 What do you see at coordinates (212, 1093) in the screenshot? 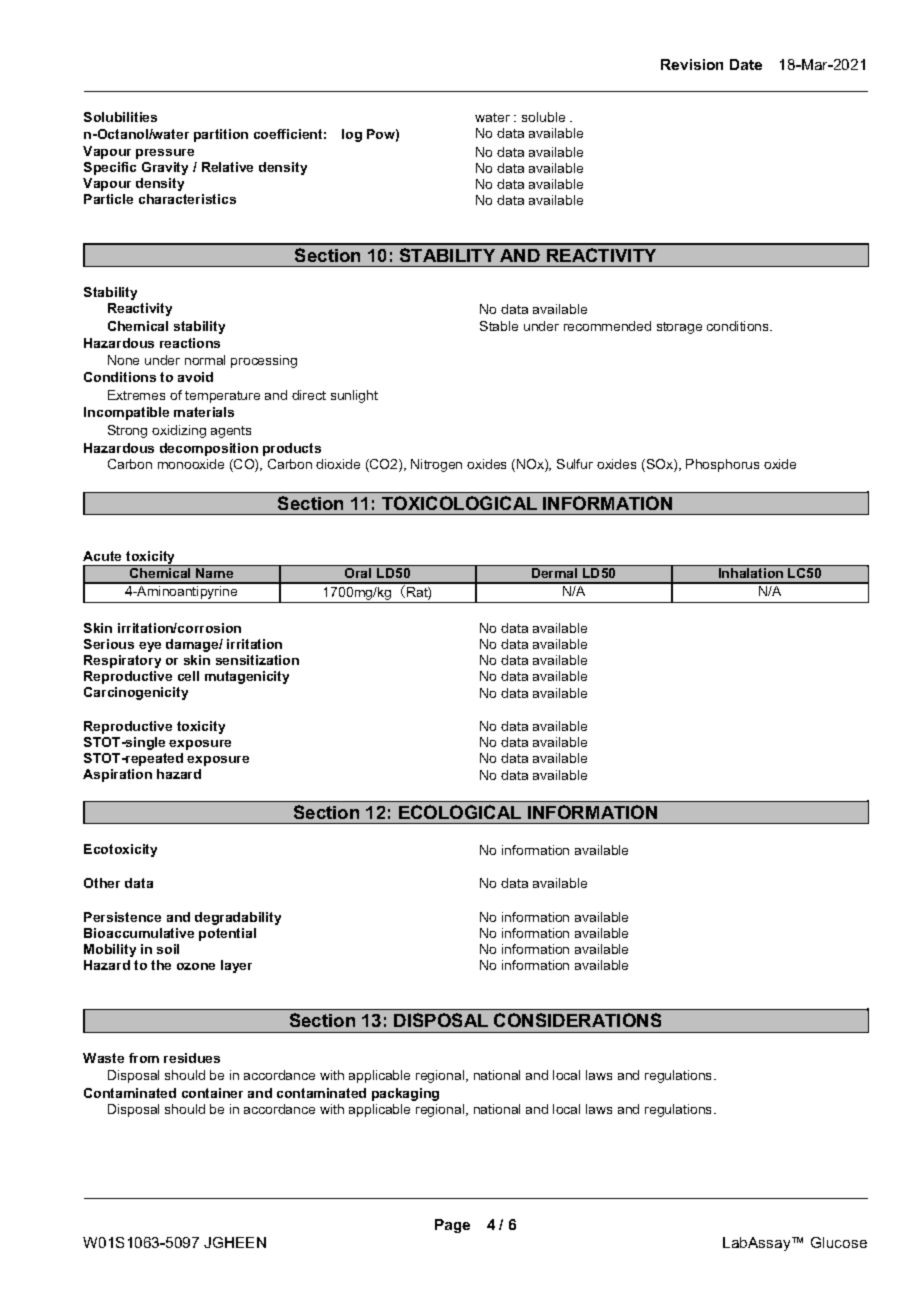
I see `container` at bounding box center [212, 1093].
